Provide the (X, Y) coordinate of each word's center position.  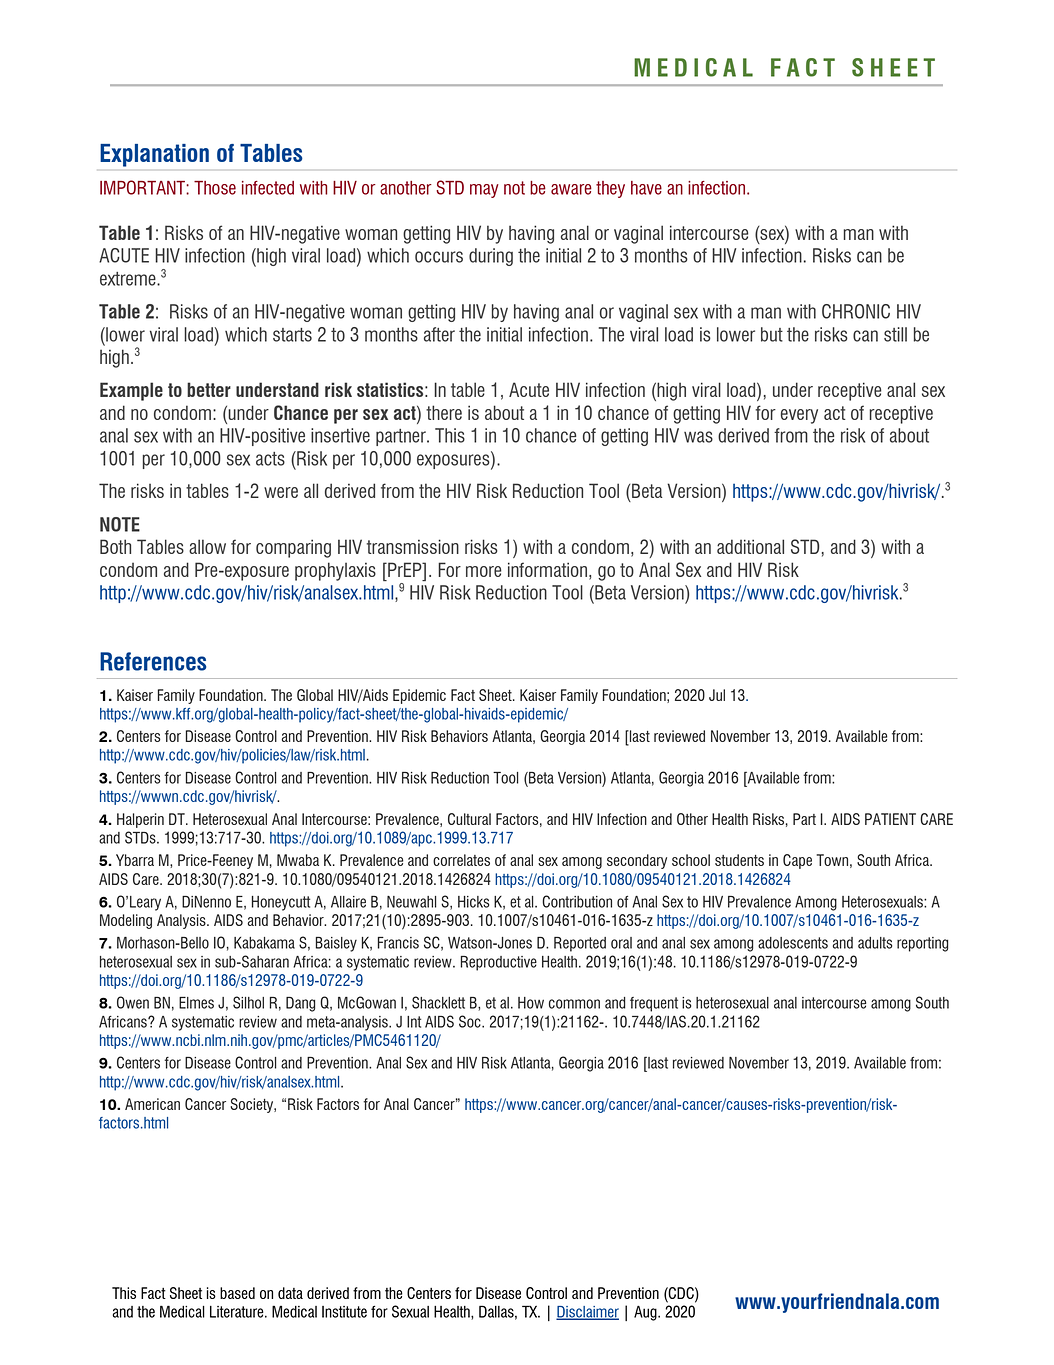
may (484, 191)
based (237, 1293)
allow (207, 546)
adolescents (793, 943)
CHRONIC (856, 311)
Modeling (126, 921)
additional (750, 546)
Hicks (473, 902)
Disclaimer (587, 1313)
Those (215, 188)
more (483, 571)
